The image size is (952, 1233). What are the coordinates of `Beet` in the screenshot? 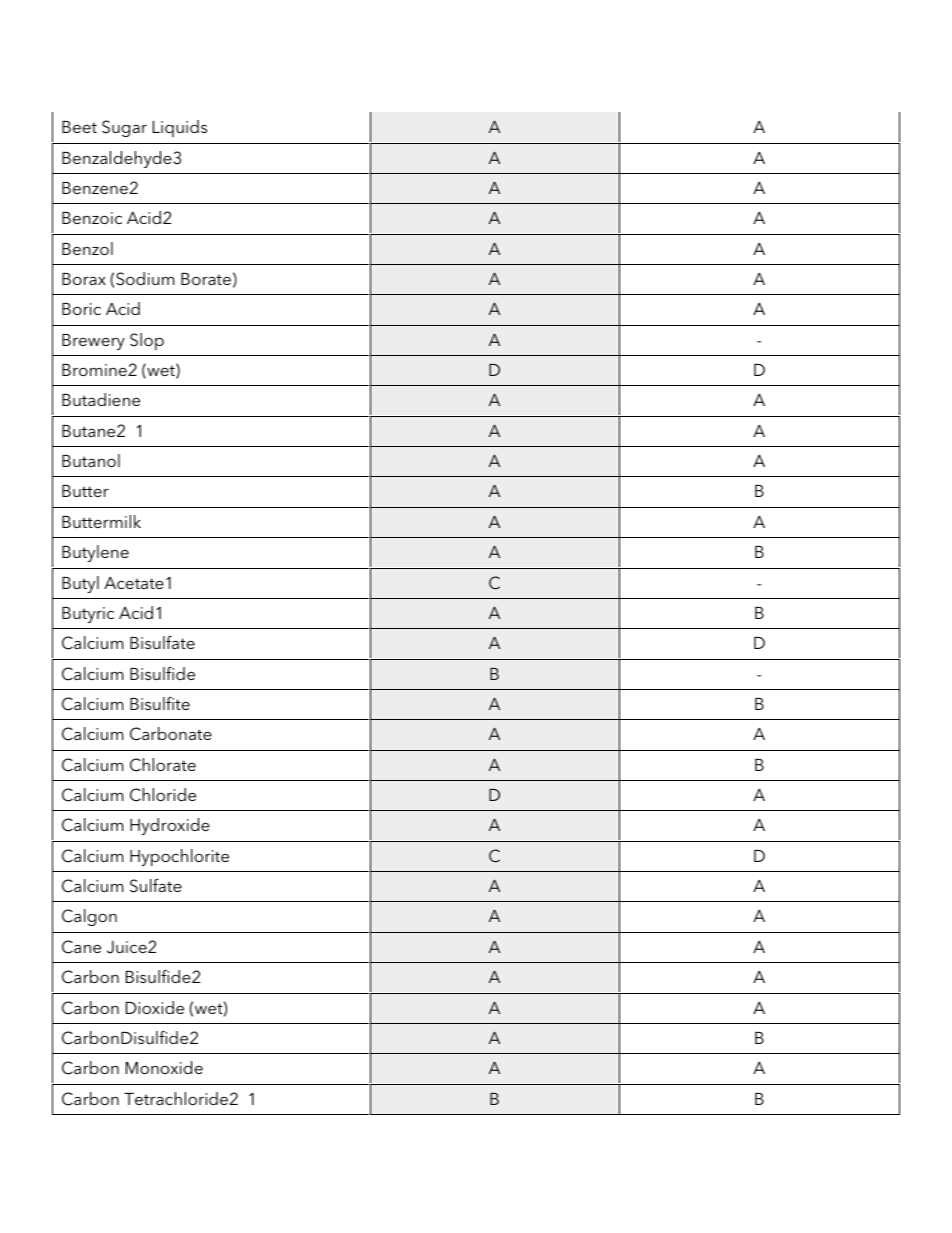 It's located at (79, 127).
